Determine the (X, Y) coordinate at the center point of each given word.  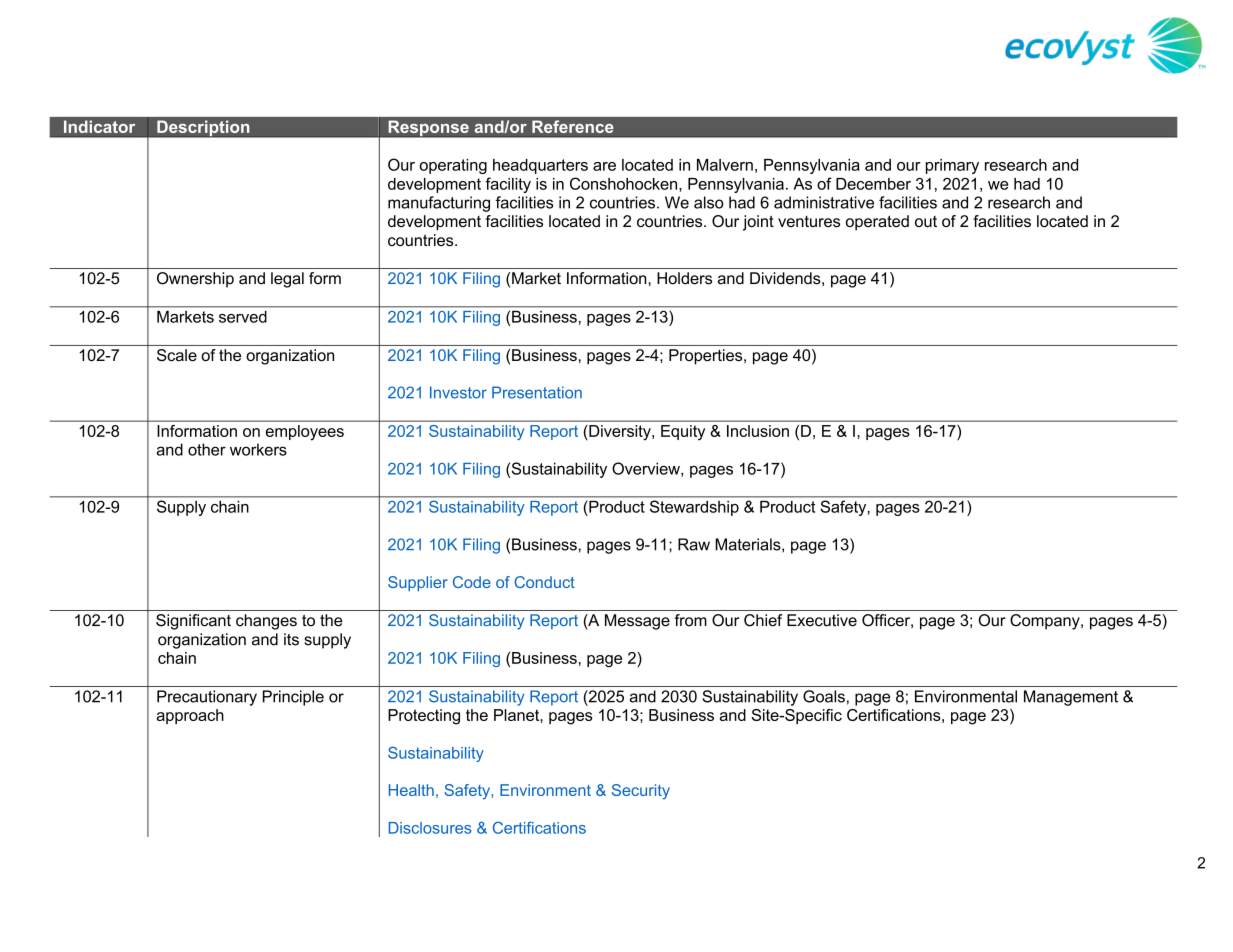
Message (637, 622)
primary (952, 166)
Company (1046, 622)
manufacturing (439, 204)
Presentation (537, 392)
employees (305, 433)
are (604, 166)
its (291, 639)
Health (411, 790)
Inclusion (758, 431)
